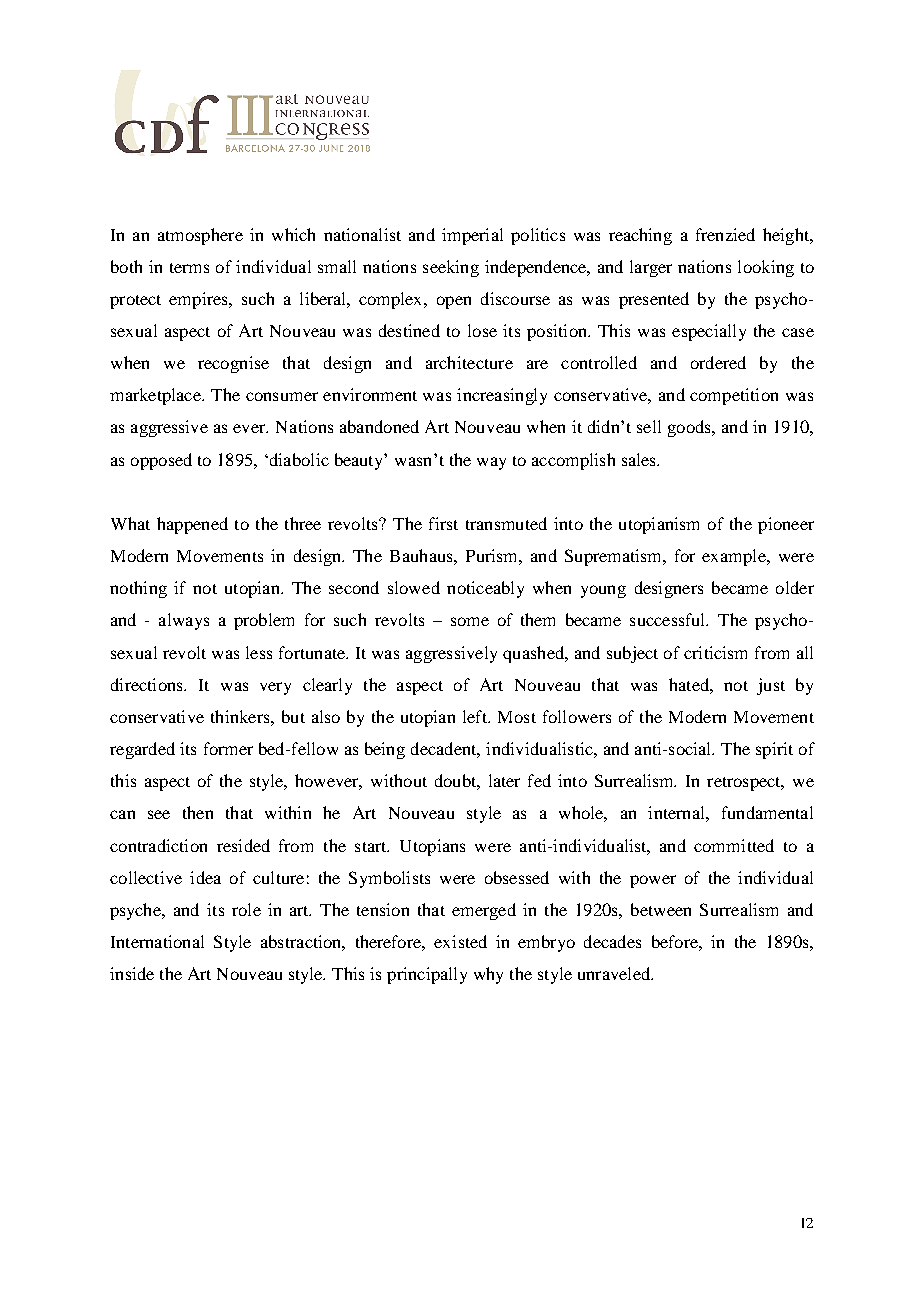  I want to click on left, so click(476, 716).
